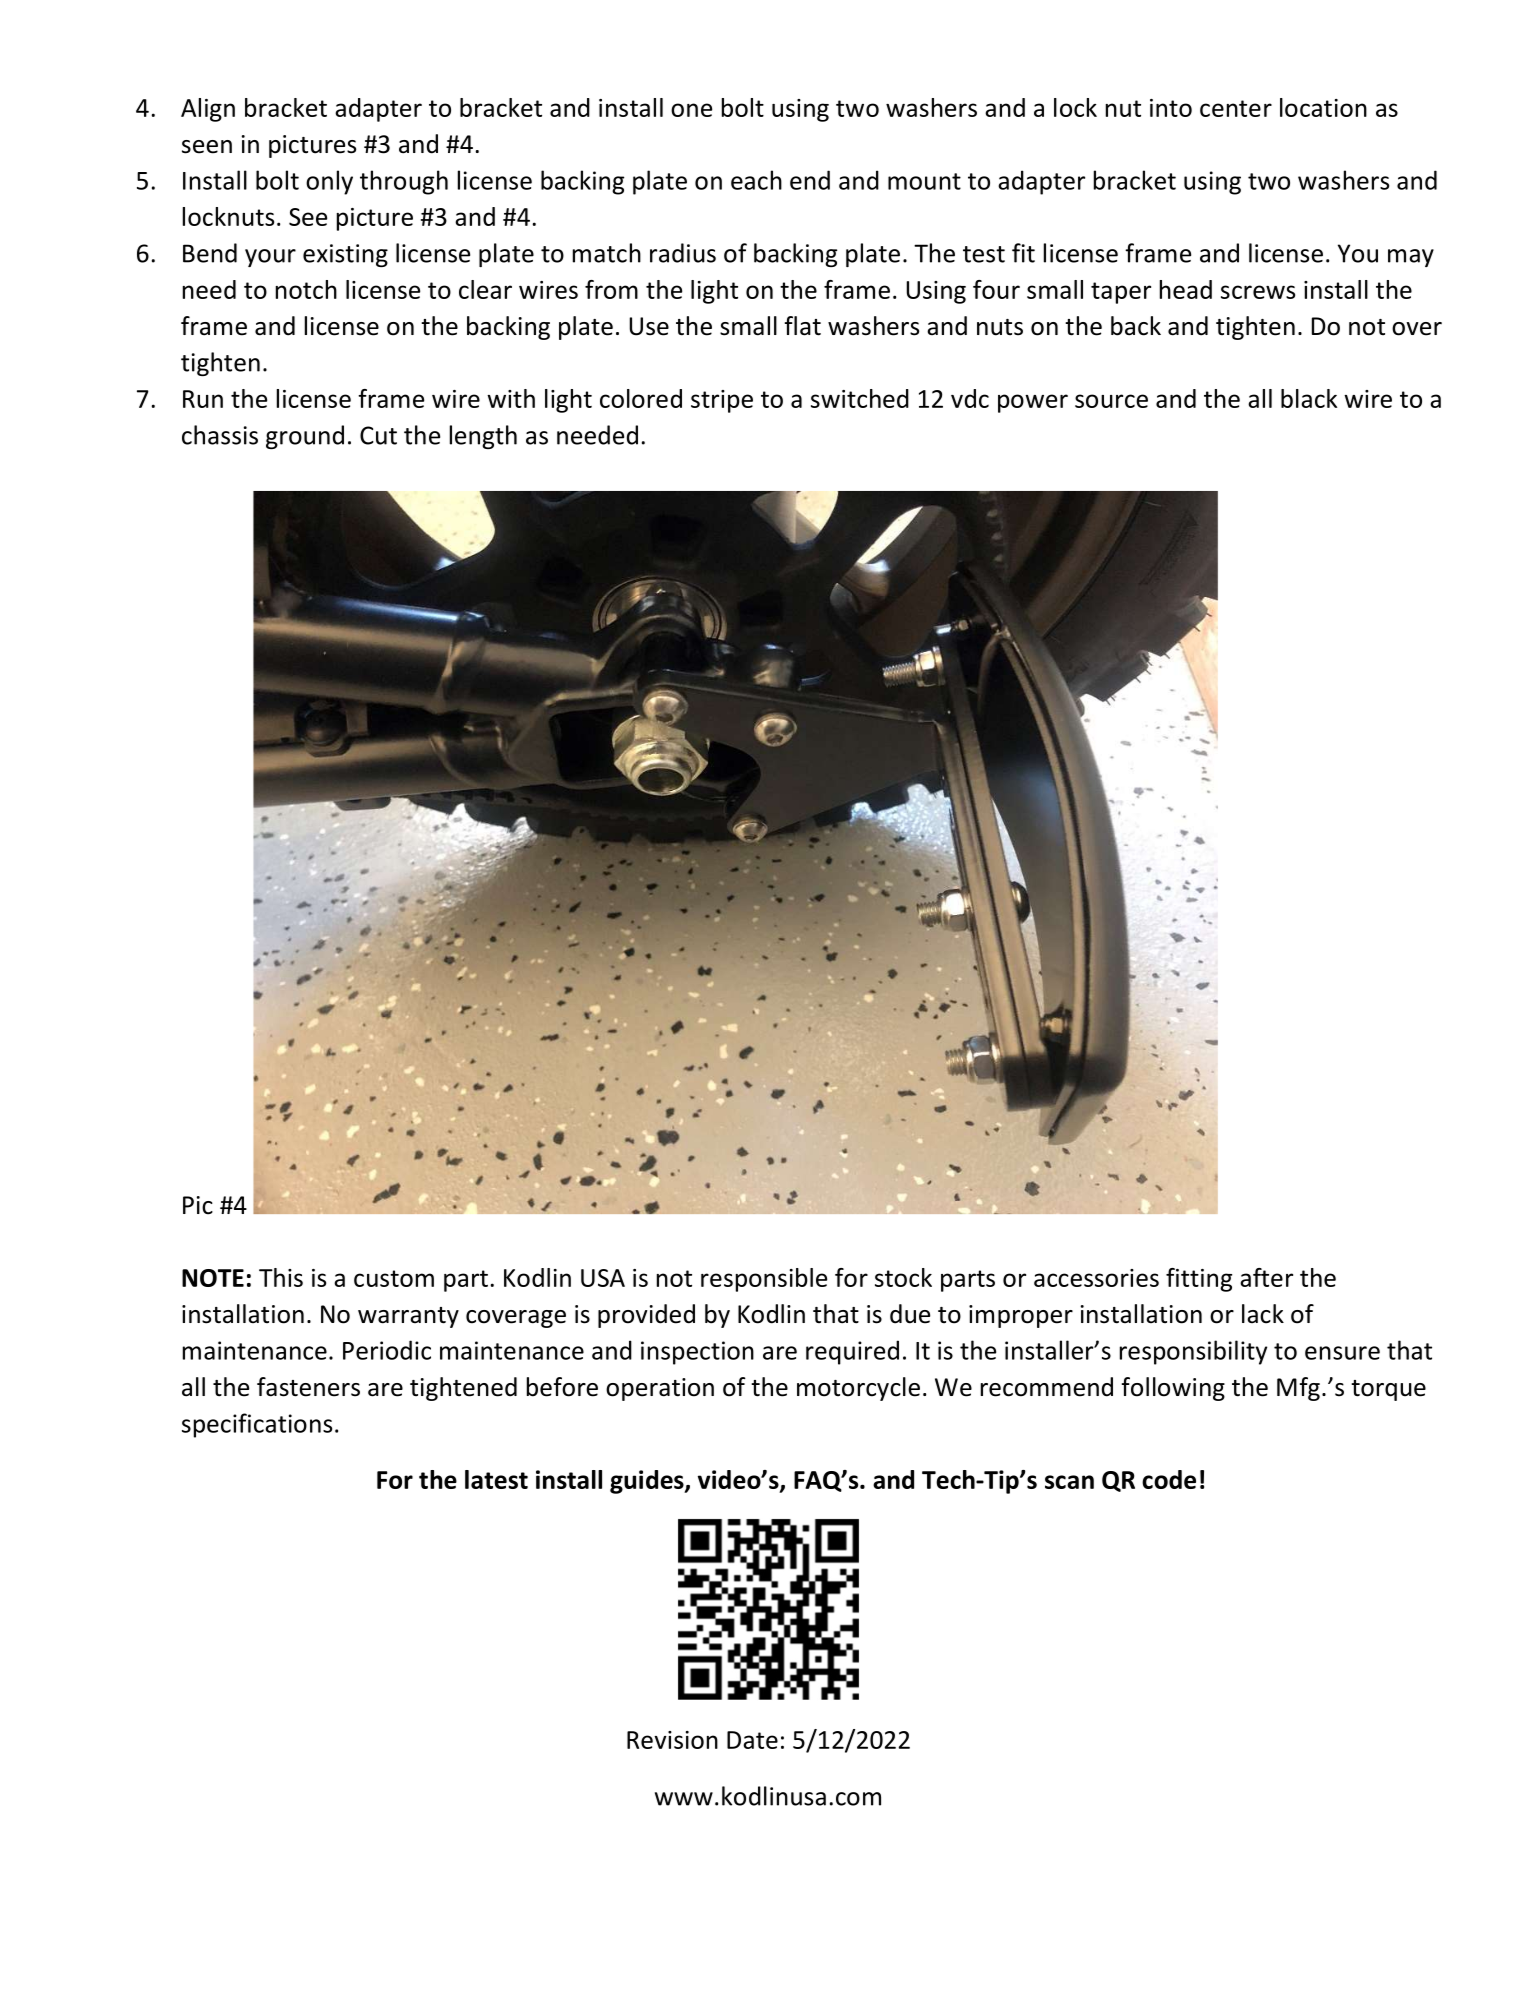 The height and width of the screenshot is (1989, 1537). Describe the element at coordinates (1236, 108) in the screenshot. I see `center` at that location.
